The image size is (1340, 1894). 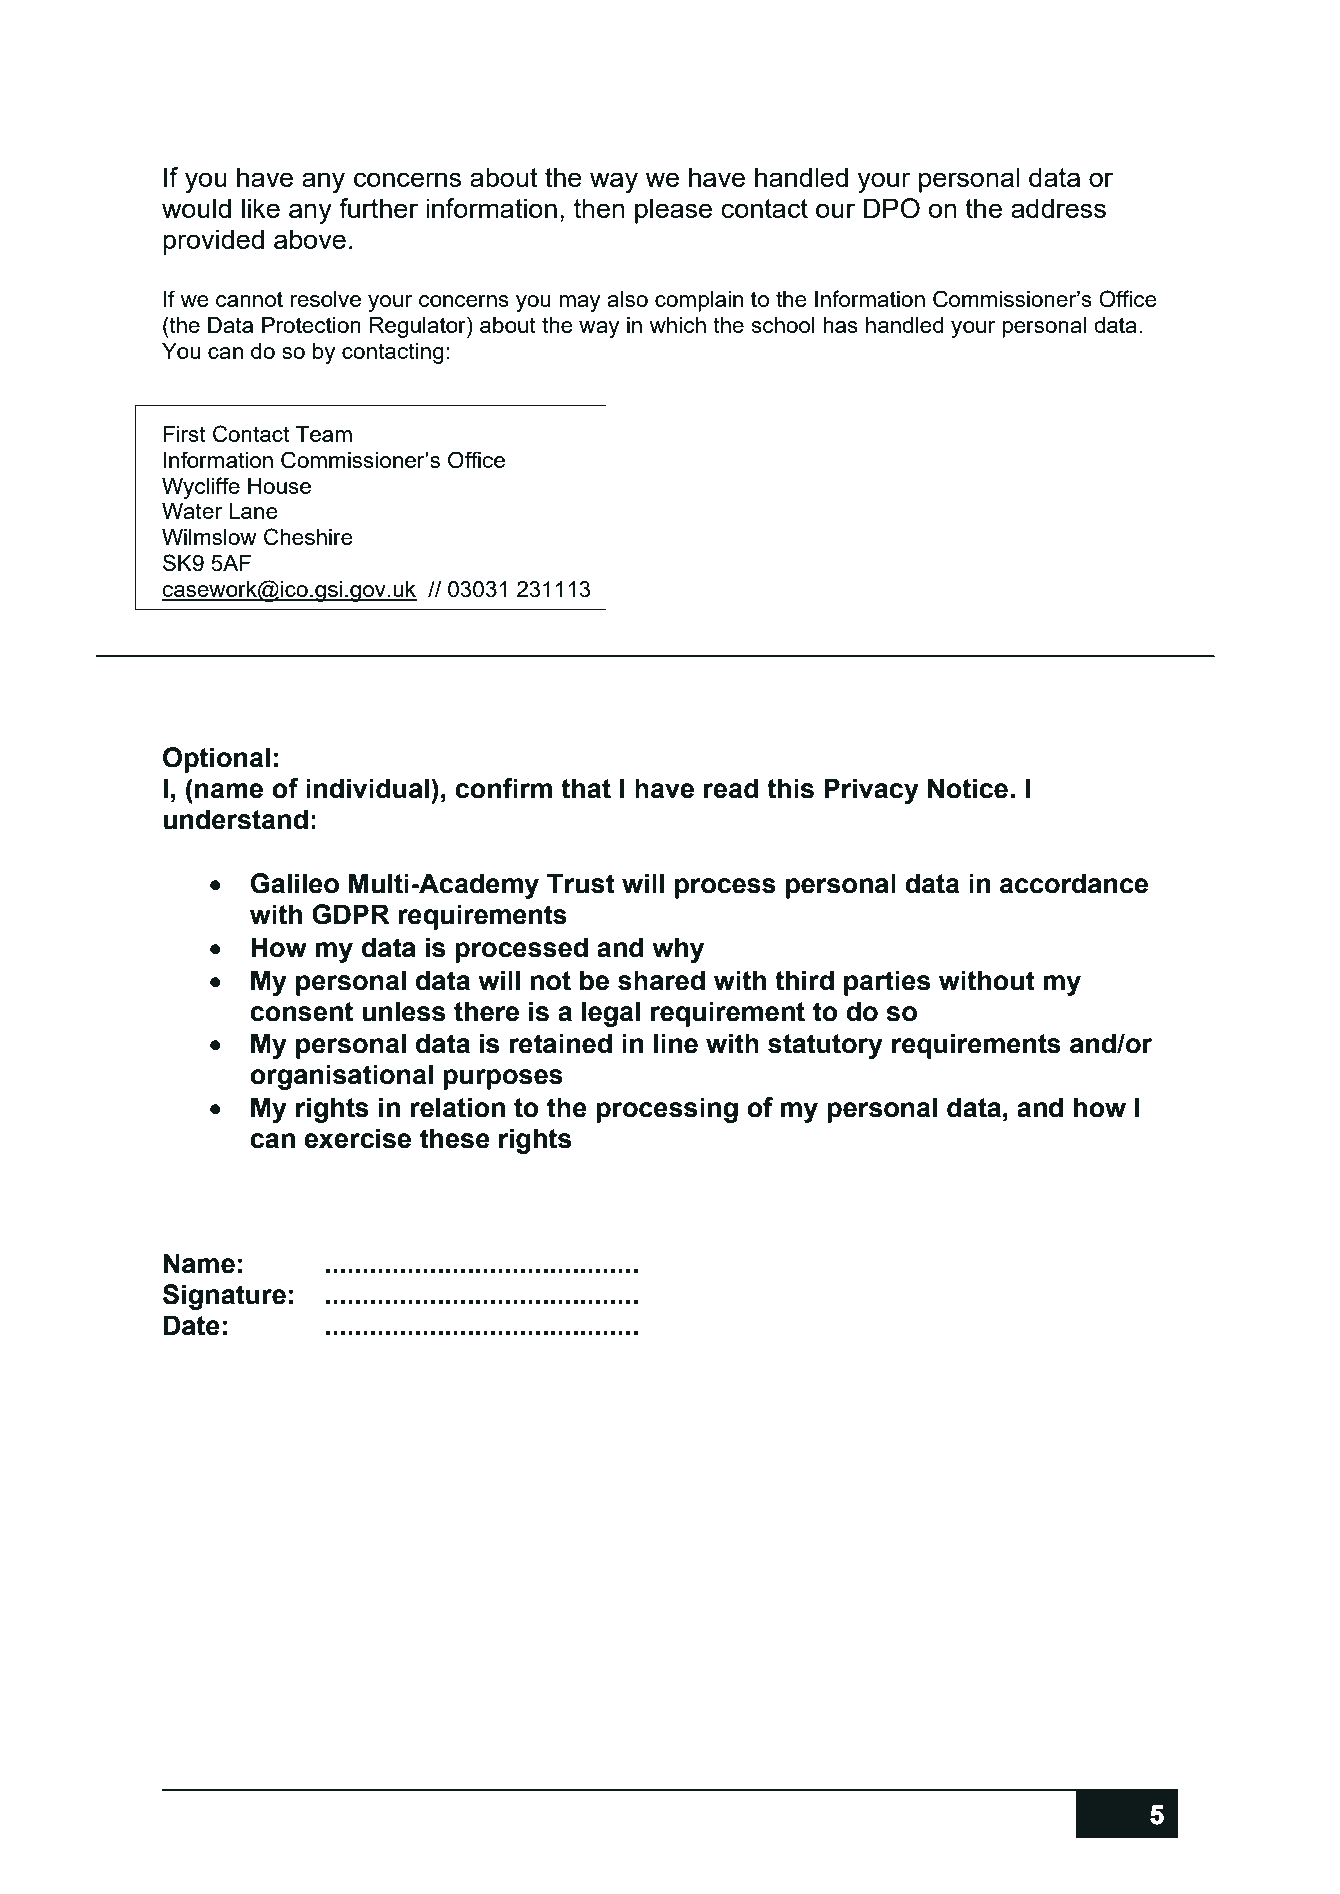 I want to click on DPO, so click(x=892, y=208).
